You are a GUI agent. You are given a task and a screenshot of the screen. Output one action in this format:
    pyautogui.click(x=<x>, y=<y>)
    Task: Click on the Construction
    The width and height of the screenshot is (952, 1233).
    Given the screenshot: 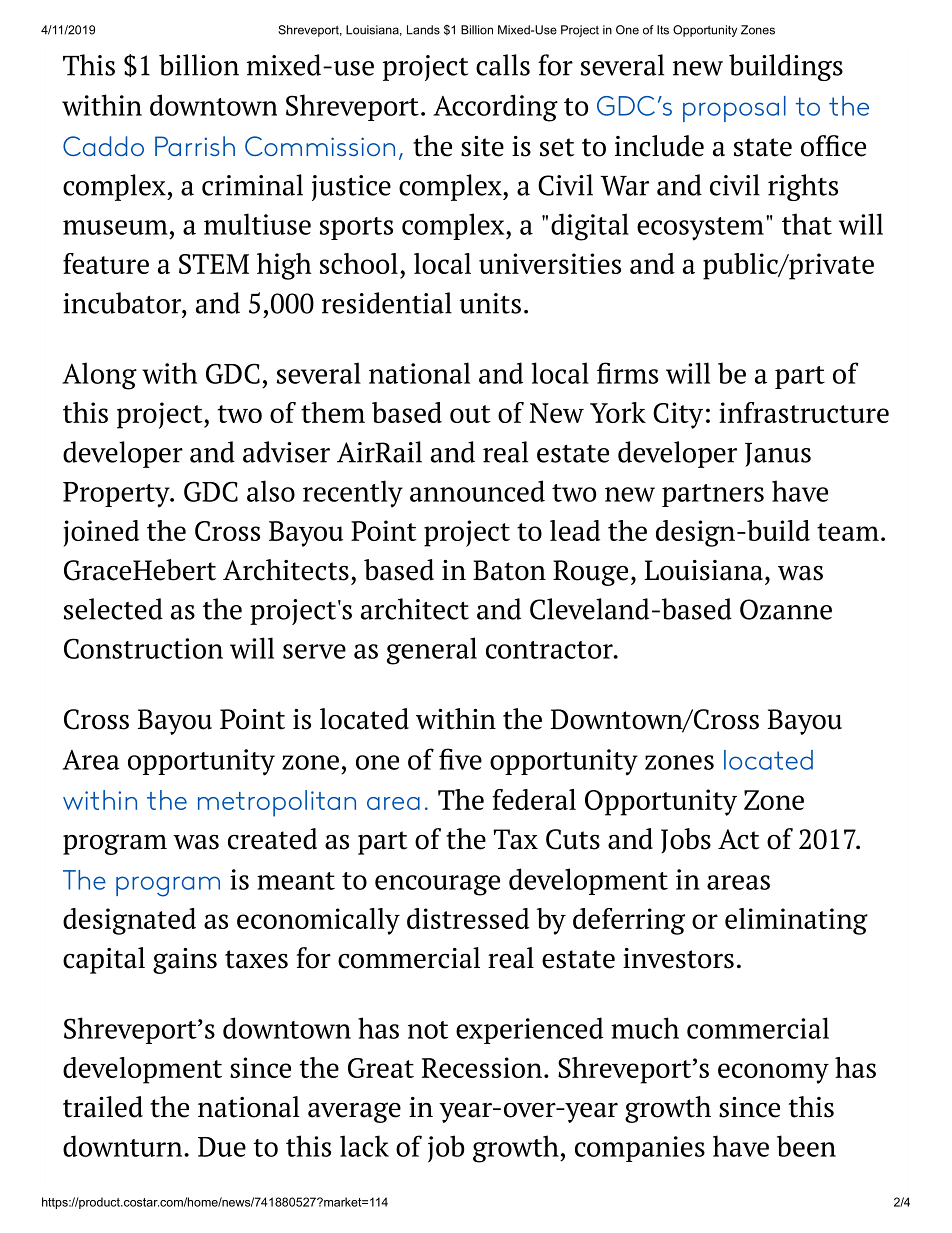 What is the action you would take?
    pyautogui.click(x=143, y=648)
